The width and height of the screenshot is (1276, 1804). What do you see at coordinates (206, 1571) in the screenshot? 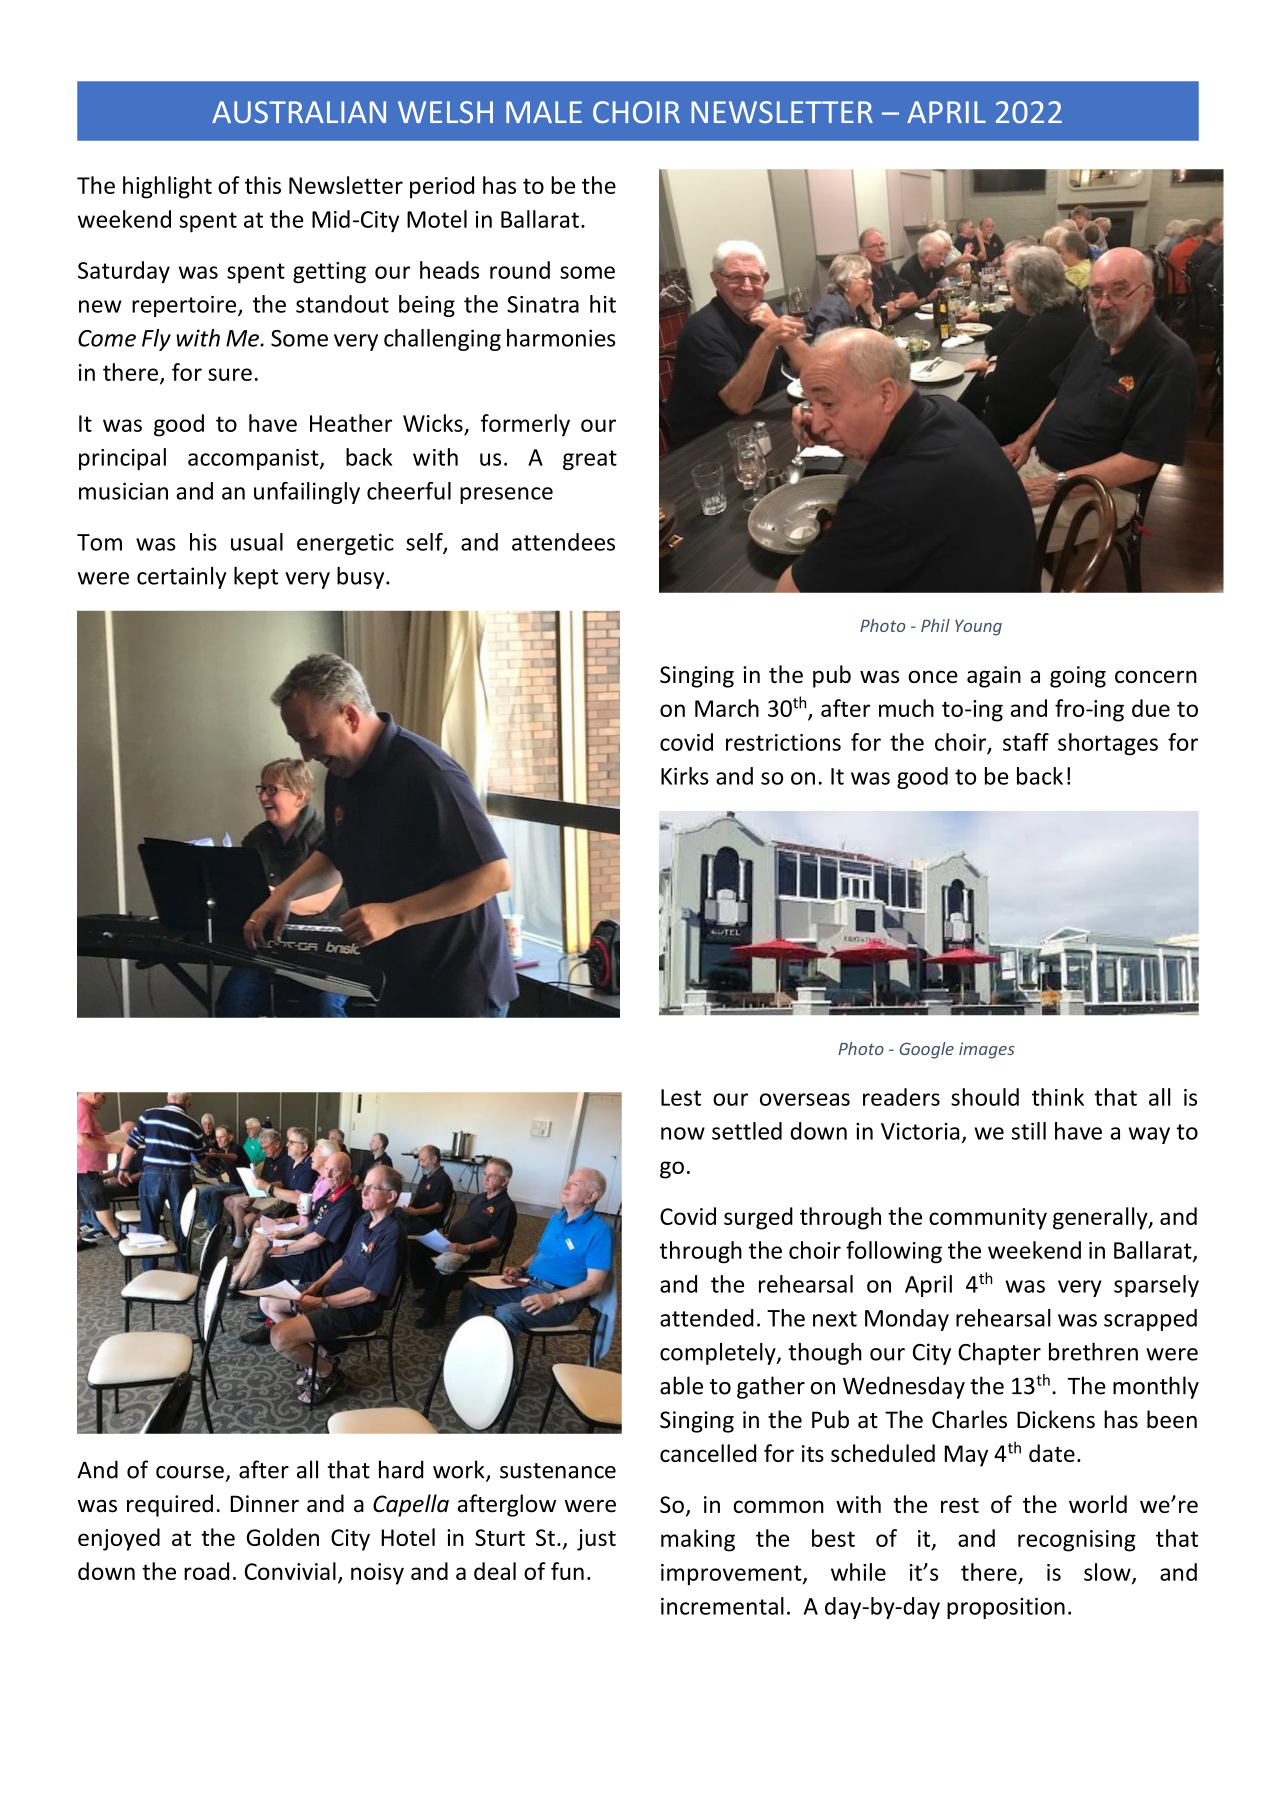
I see `road` at bounding box center [206, 1571].
